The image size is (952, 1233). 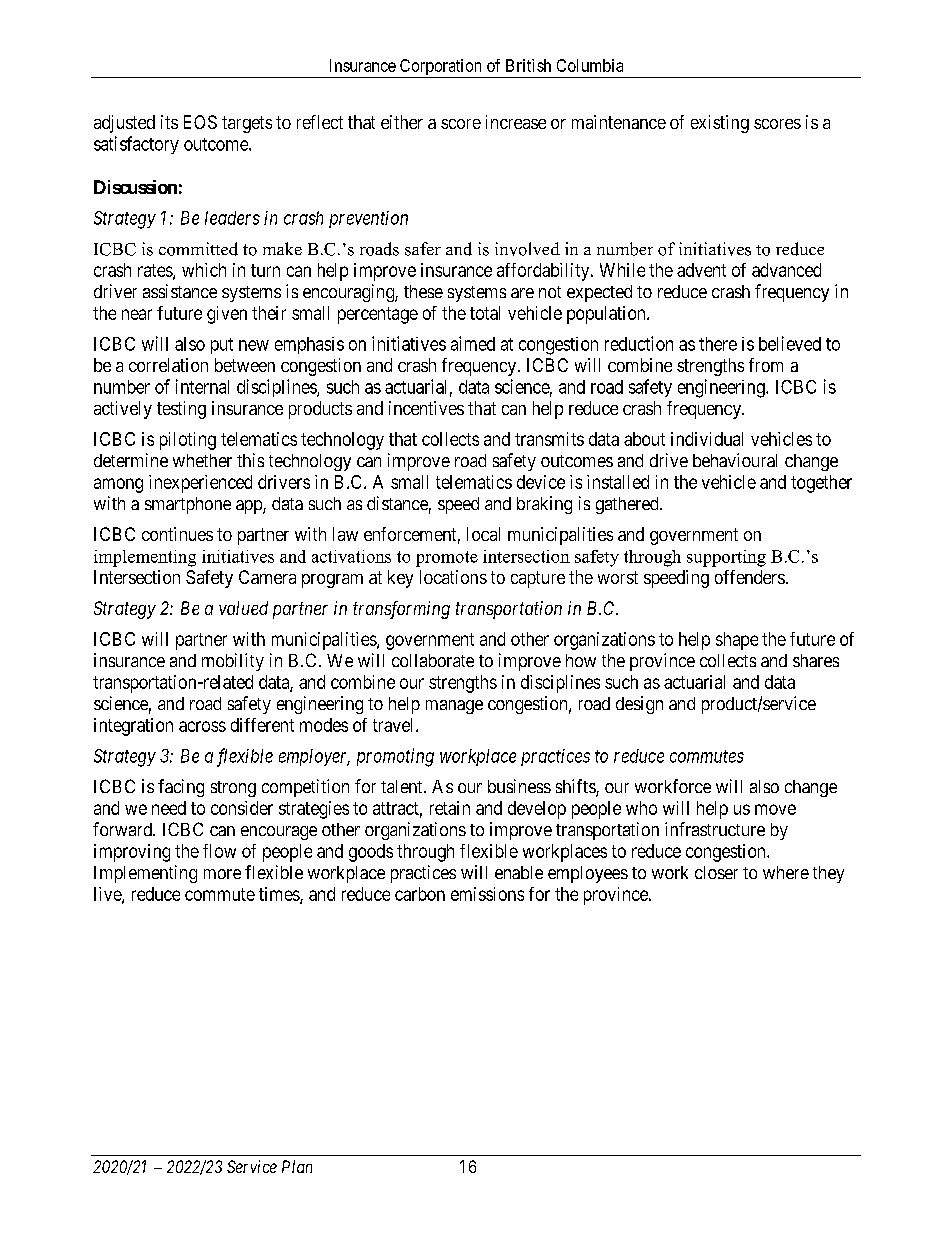 I want to click on shape, so click(x=737, y=641).
